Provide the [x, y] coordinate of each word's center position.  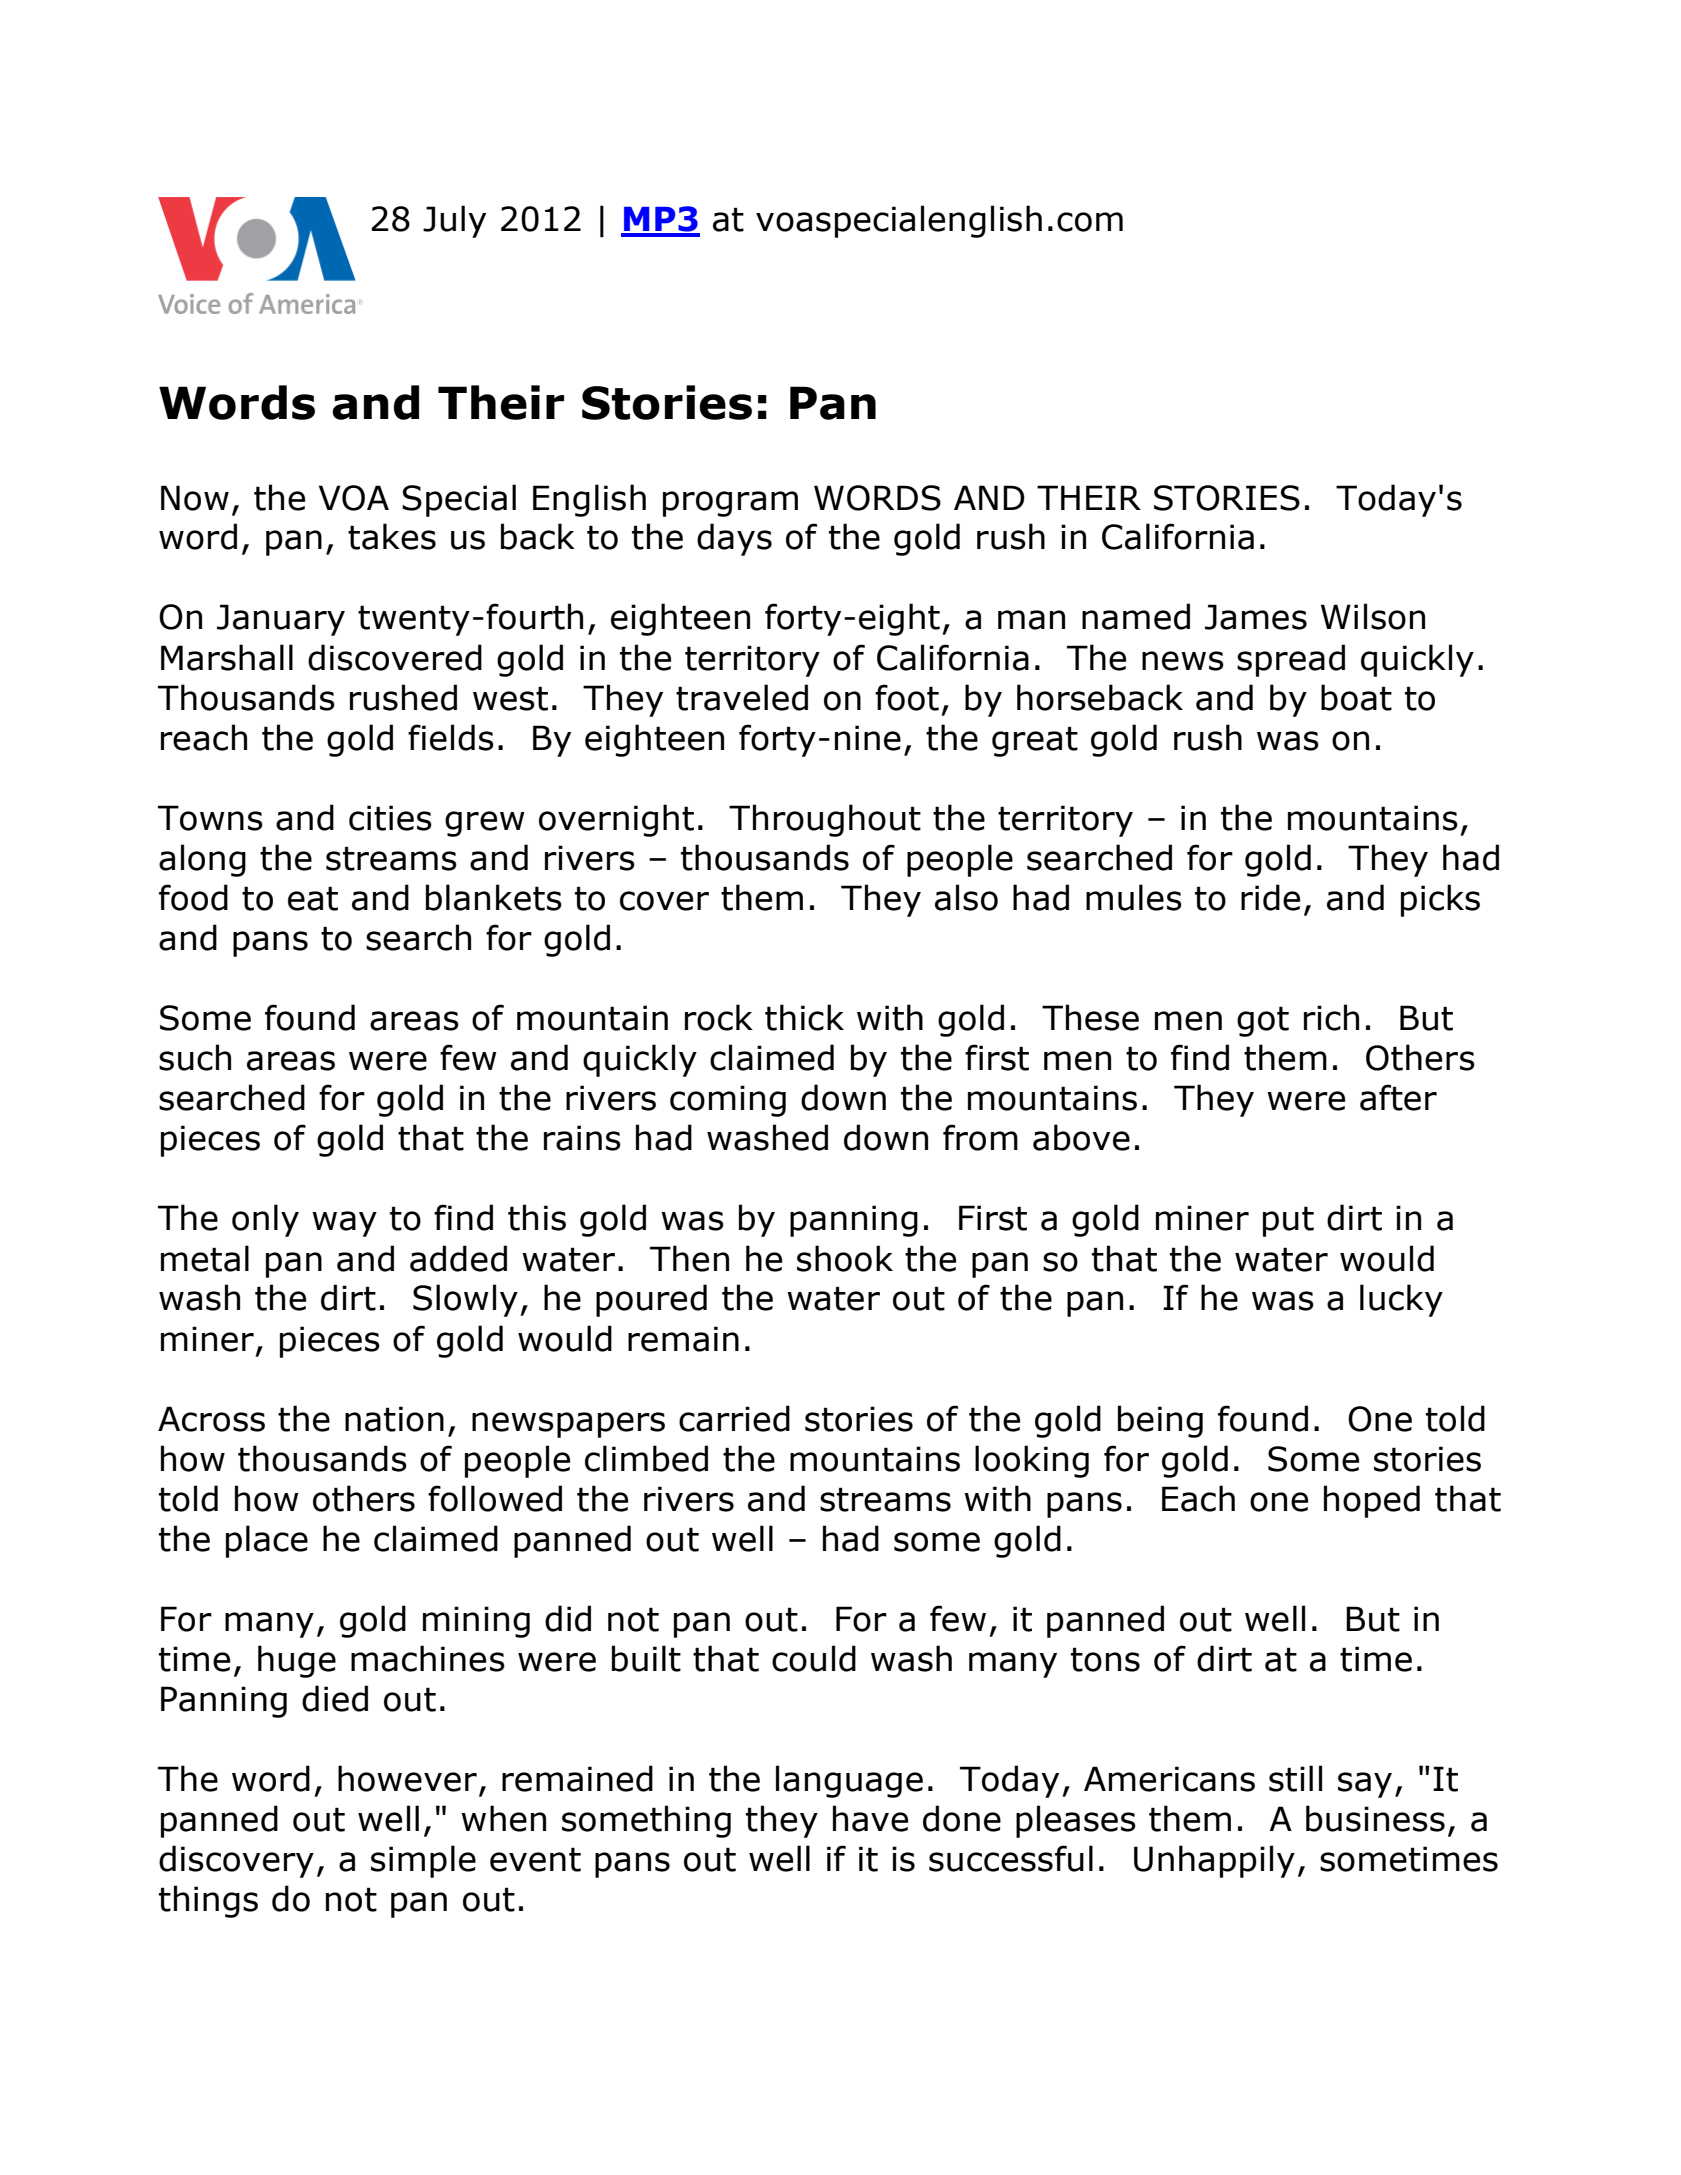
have [870, 1818]
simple [423, 1861]
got [1263, 1021]
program [730, 504]
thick [804, 1017]
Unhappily [1214, 1861]
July [454, 221]
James [1256, 617]
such [195, 1057]
